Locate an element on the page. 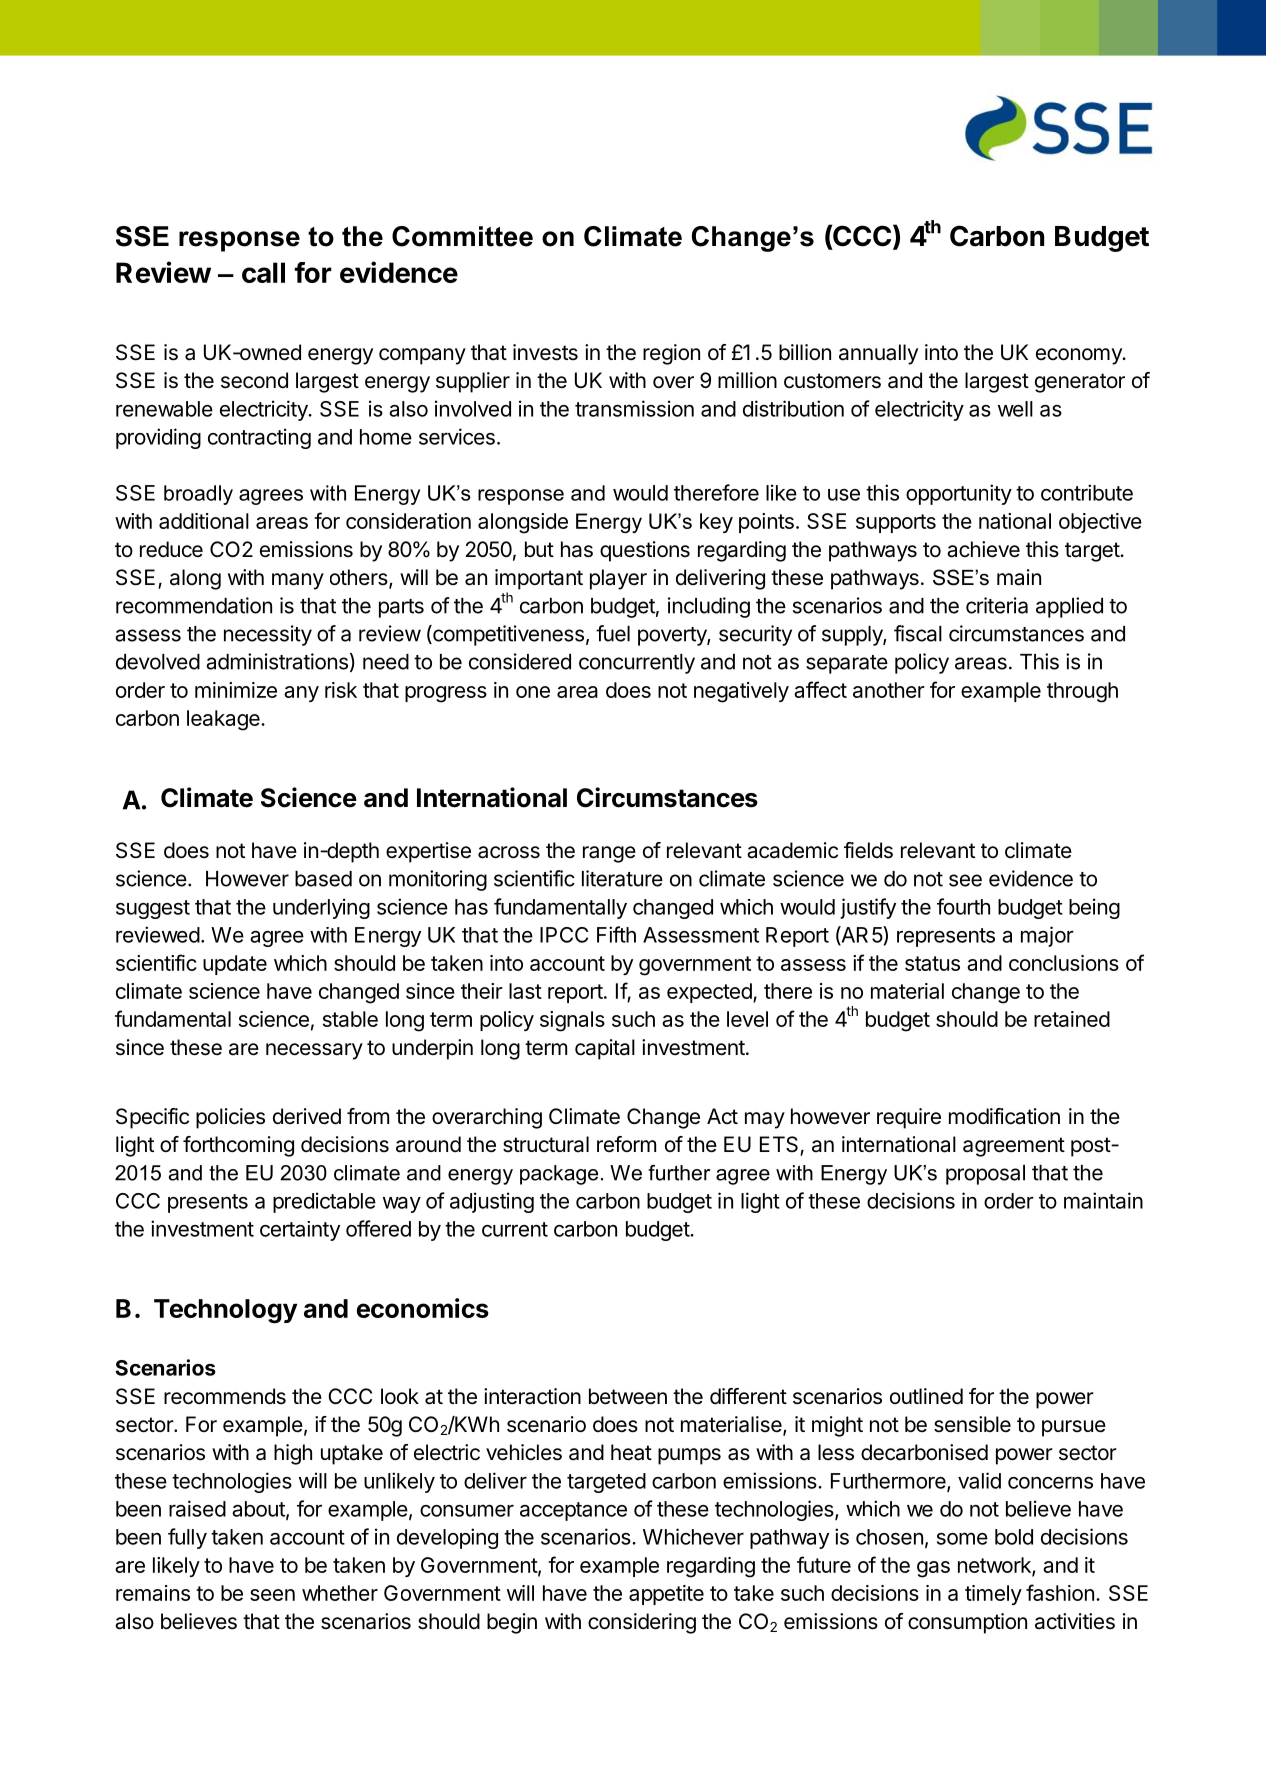 This image has width=1266, height=1790. necessity is located at coordinates (268, 635).
